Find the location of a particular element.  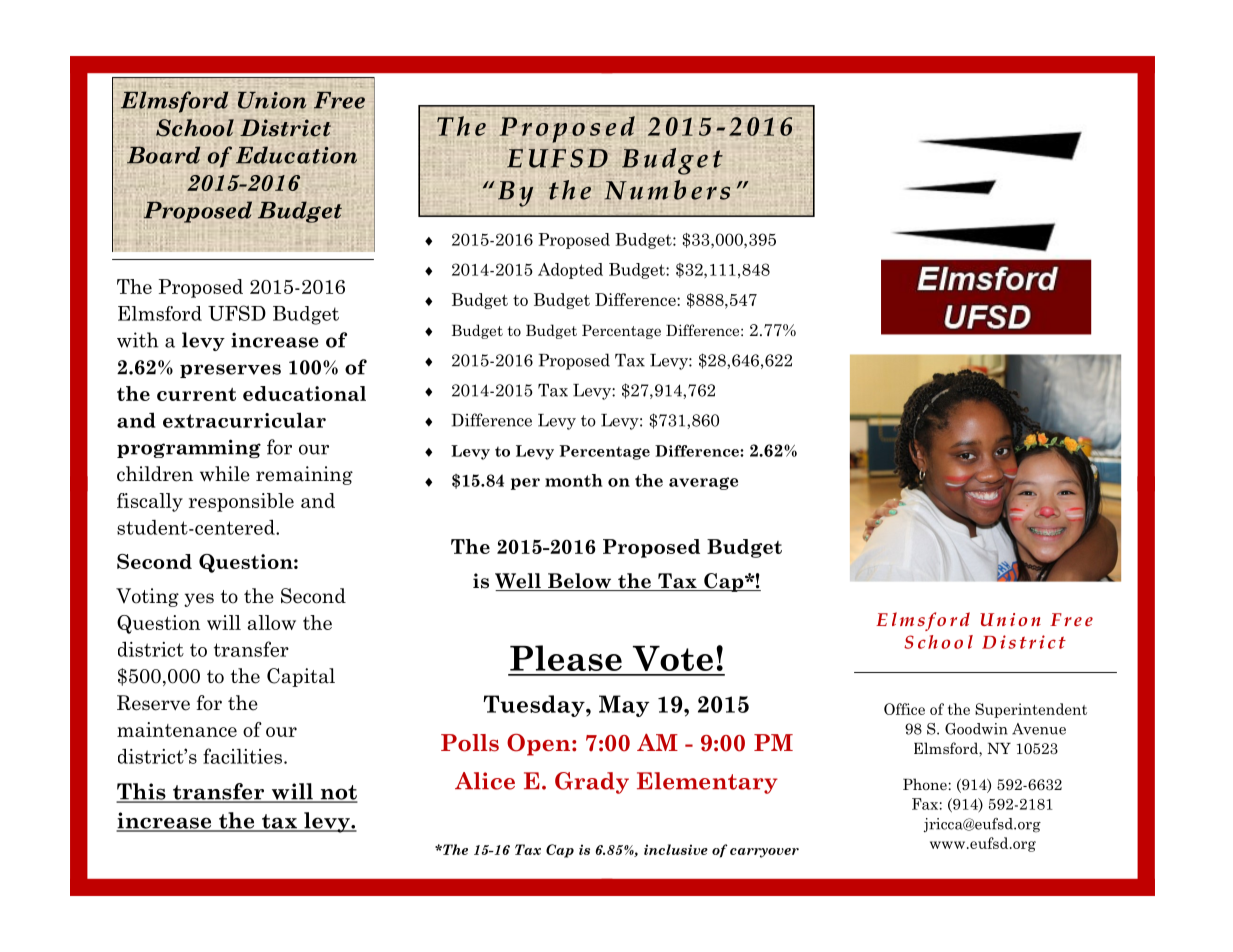

Board is located at coordinates (163, 155).
